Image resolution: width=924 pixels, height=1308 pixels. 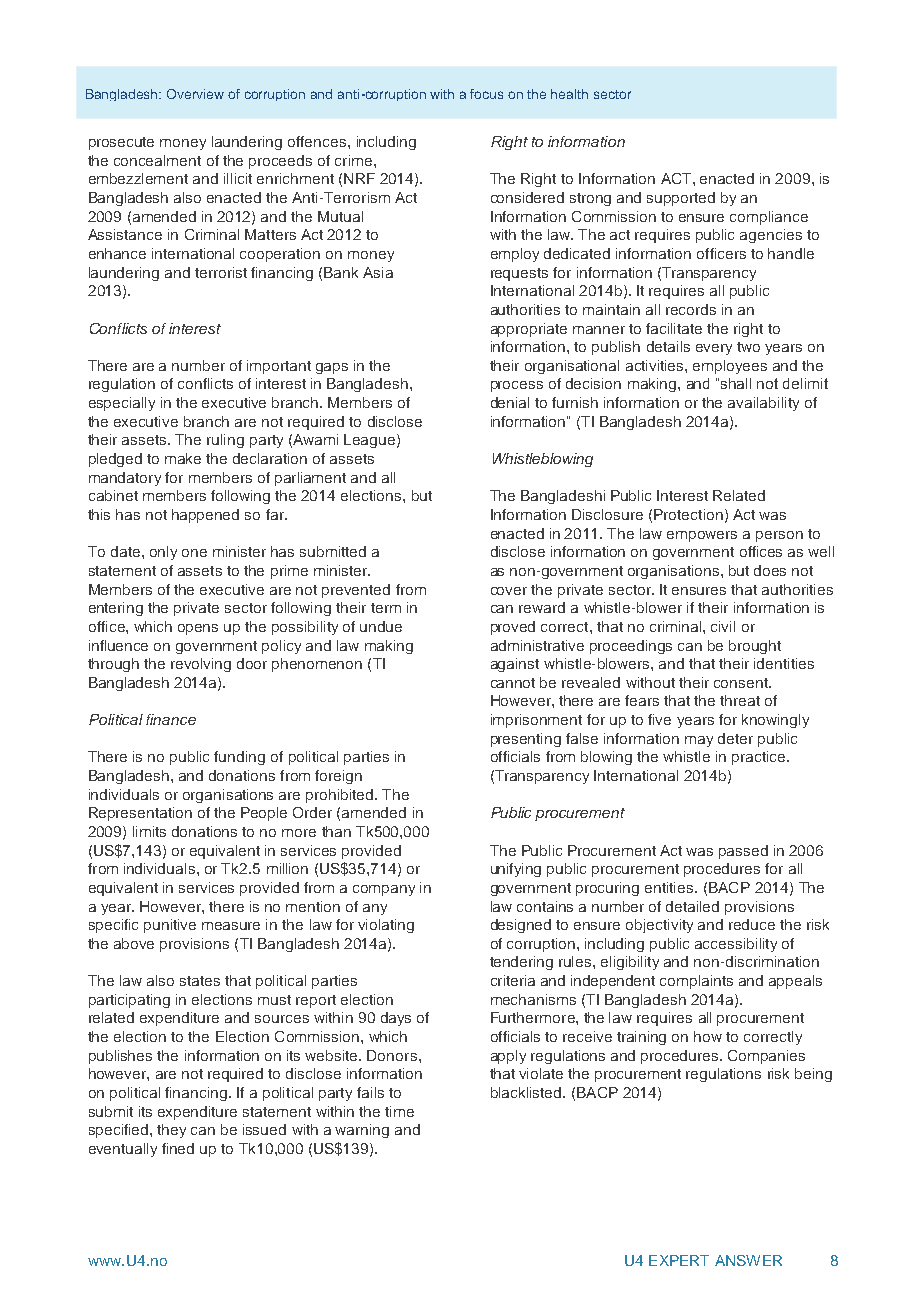 I want to click on passed, so click(x=743, y=852).
